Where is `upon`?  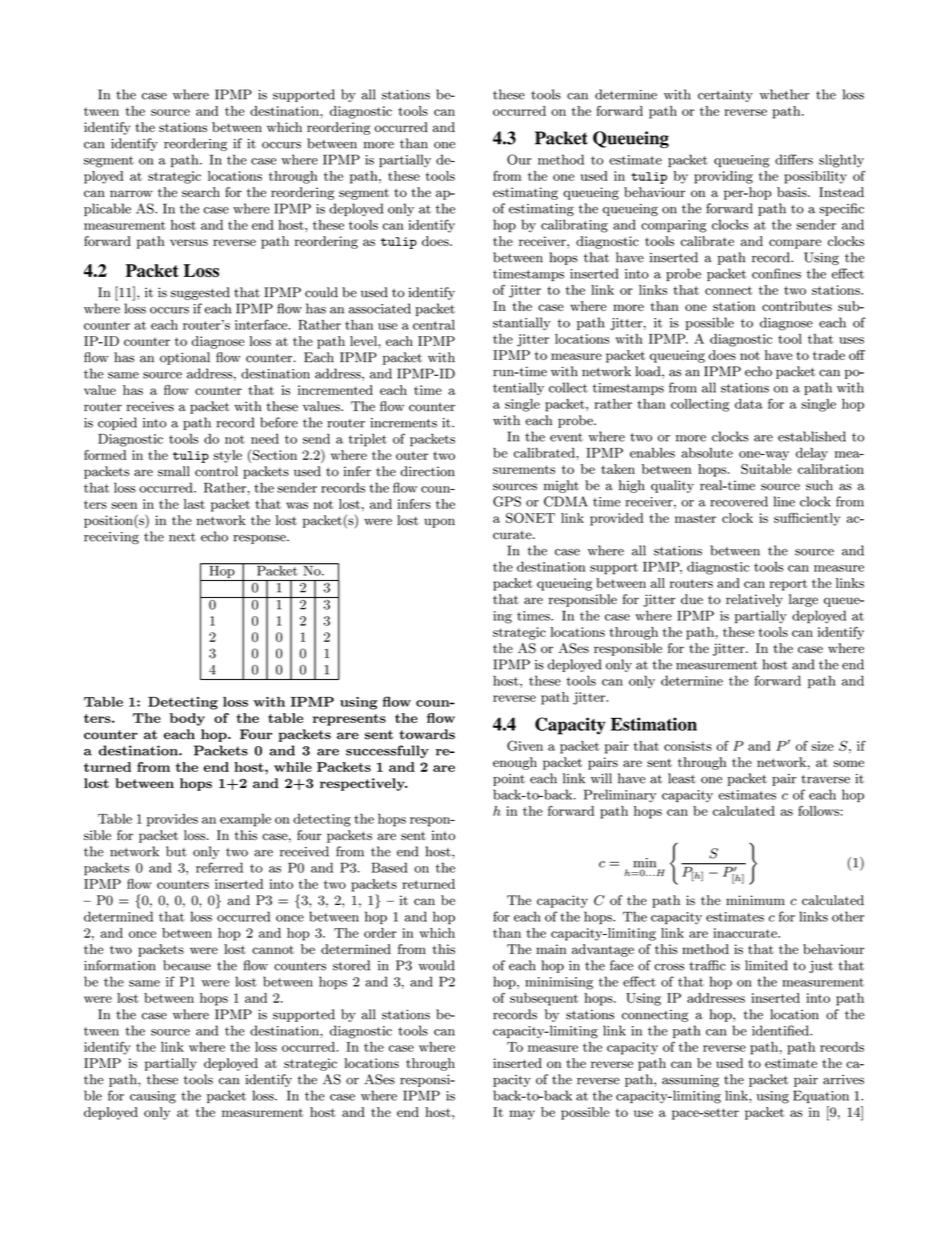
upon is located at coordinates (439, 523).
